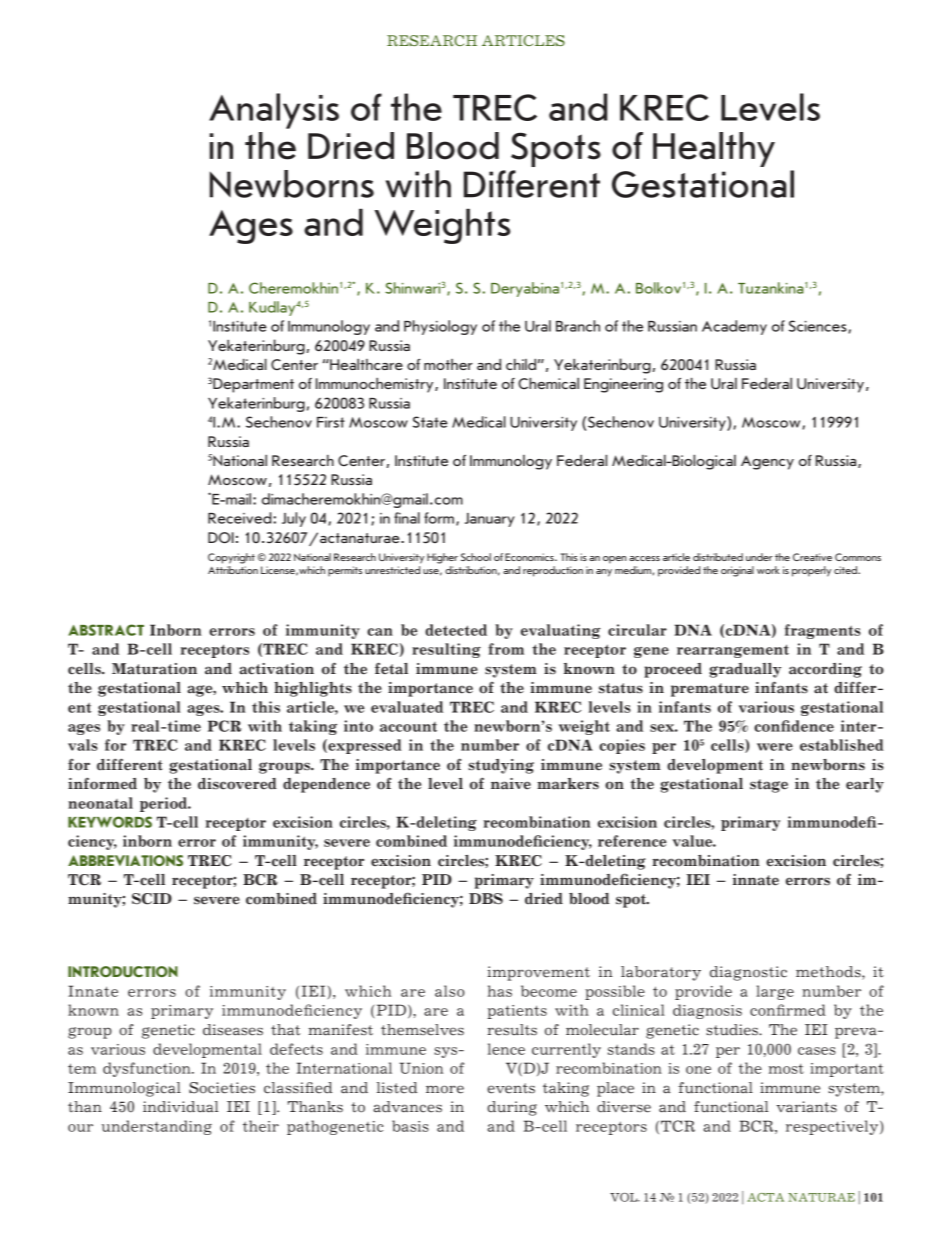  Describe the element at coordinates (241, 518) in the page. I see `Received` at that location.
